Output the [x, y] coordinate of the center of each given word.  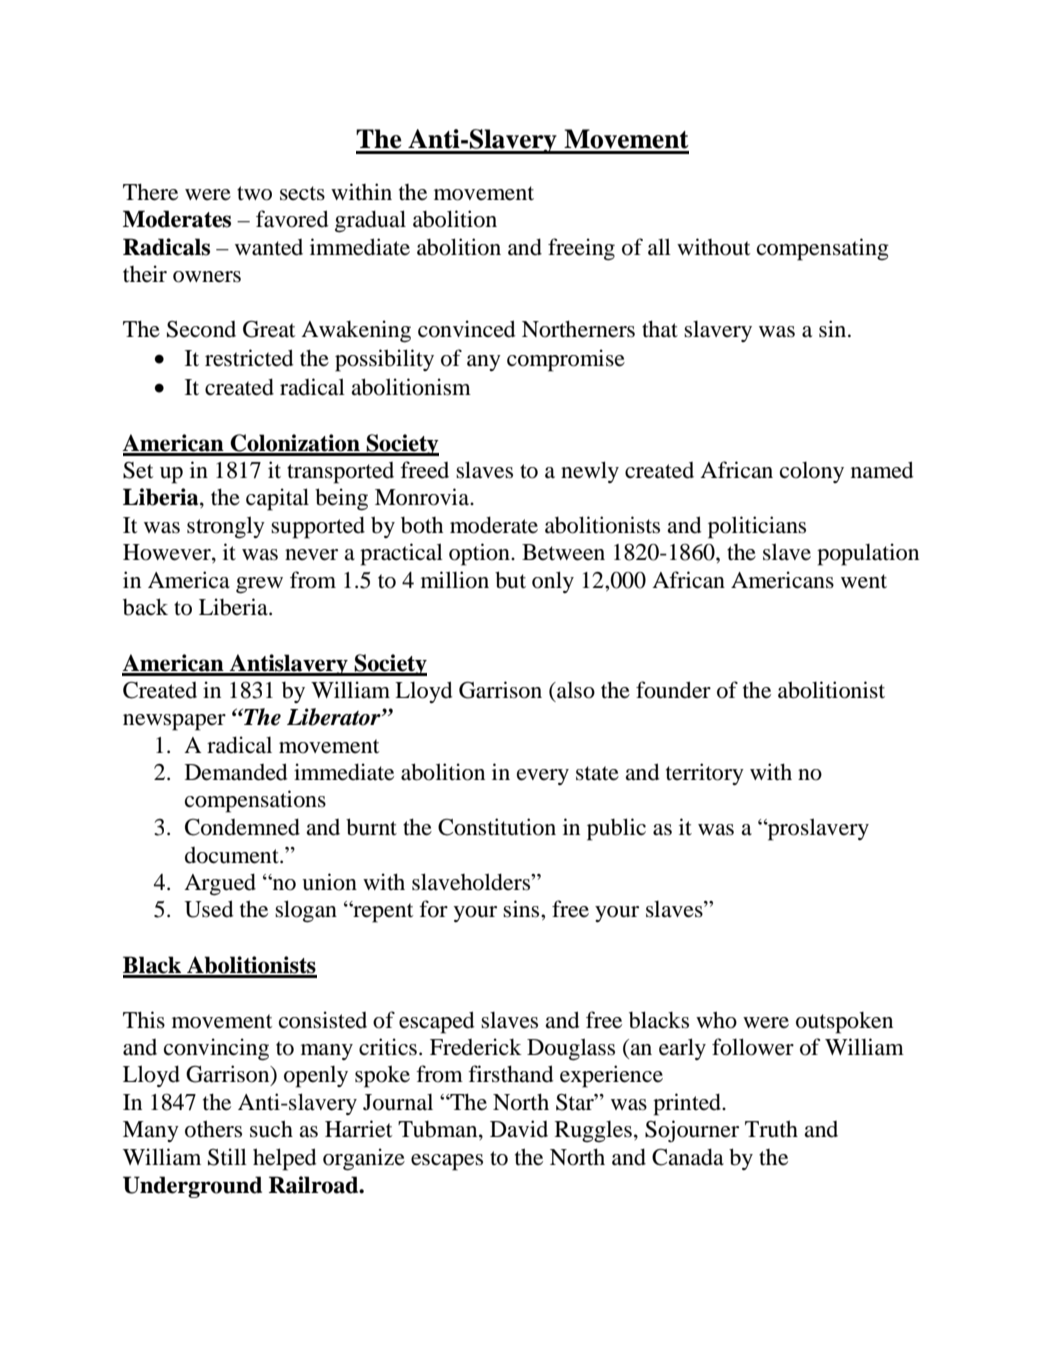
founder [673, 690]
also [575, 690]
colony [812, 472]
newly [590, 472]
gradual [370, 221]
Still [227, 1157]
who [716, 1020]
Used [209, 909]
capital [277, 499]
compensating [823, 249]
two [254, 193]
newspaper [174, 722]
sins [522, 909]
